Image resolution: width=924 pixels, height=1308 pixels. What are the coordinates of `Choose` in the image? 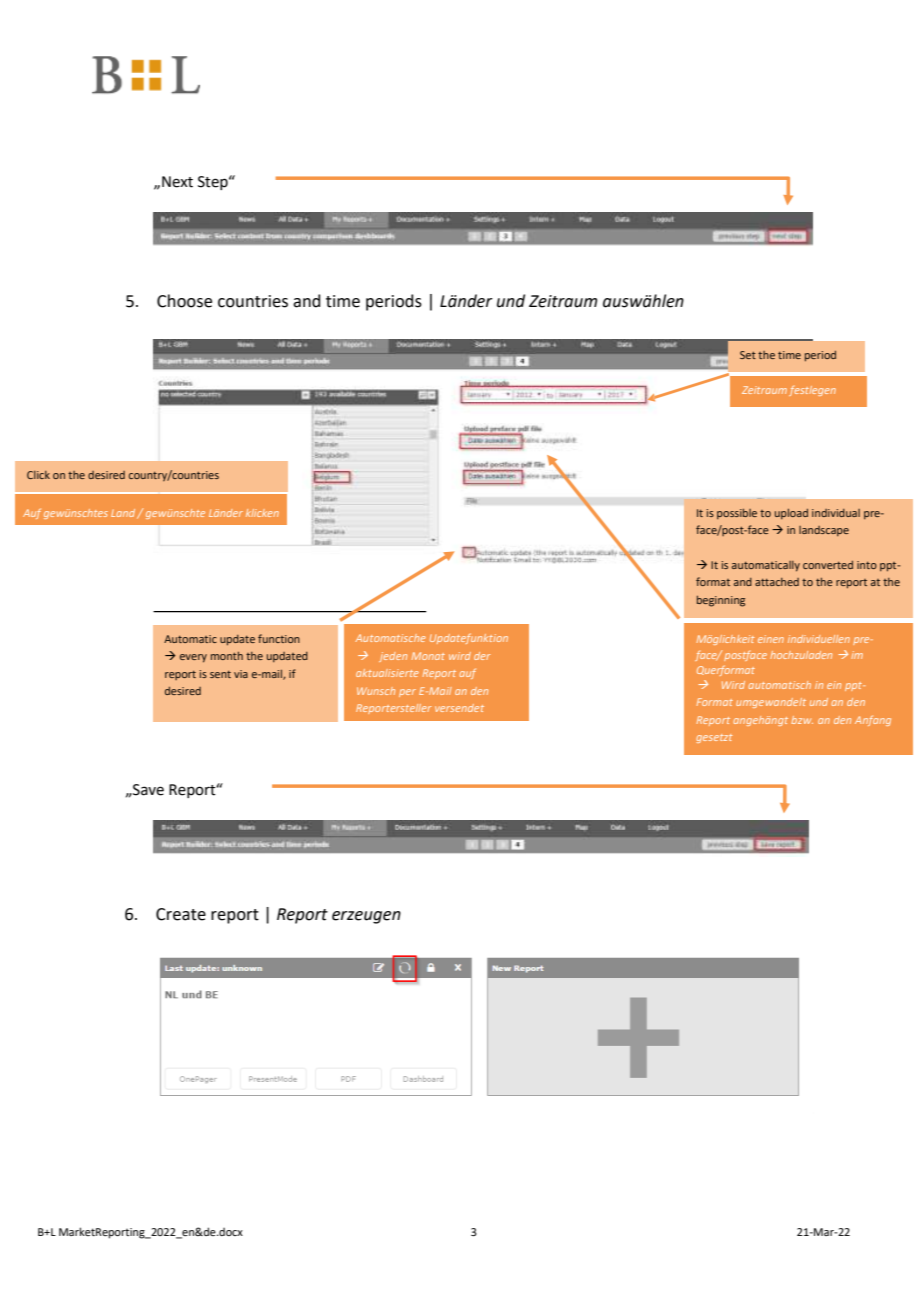 It's located at (184, 301).
